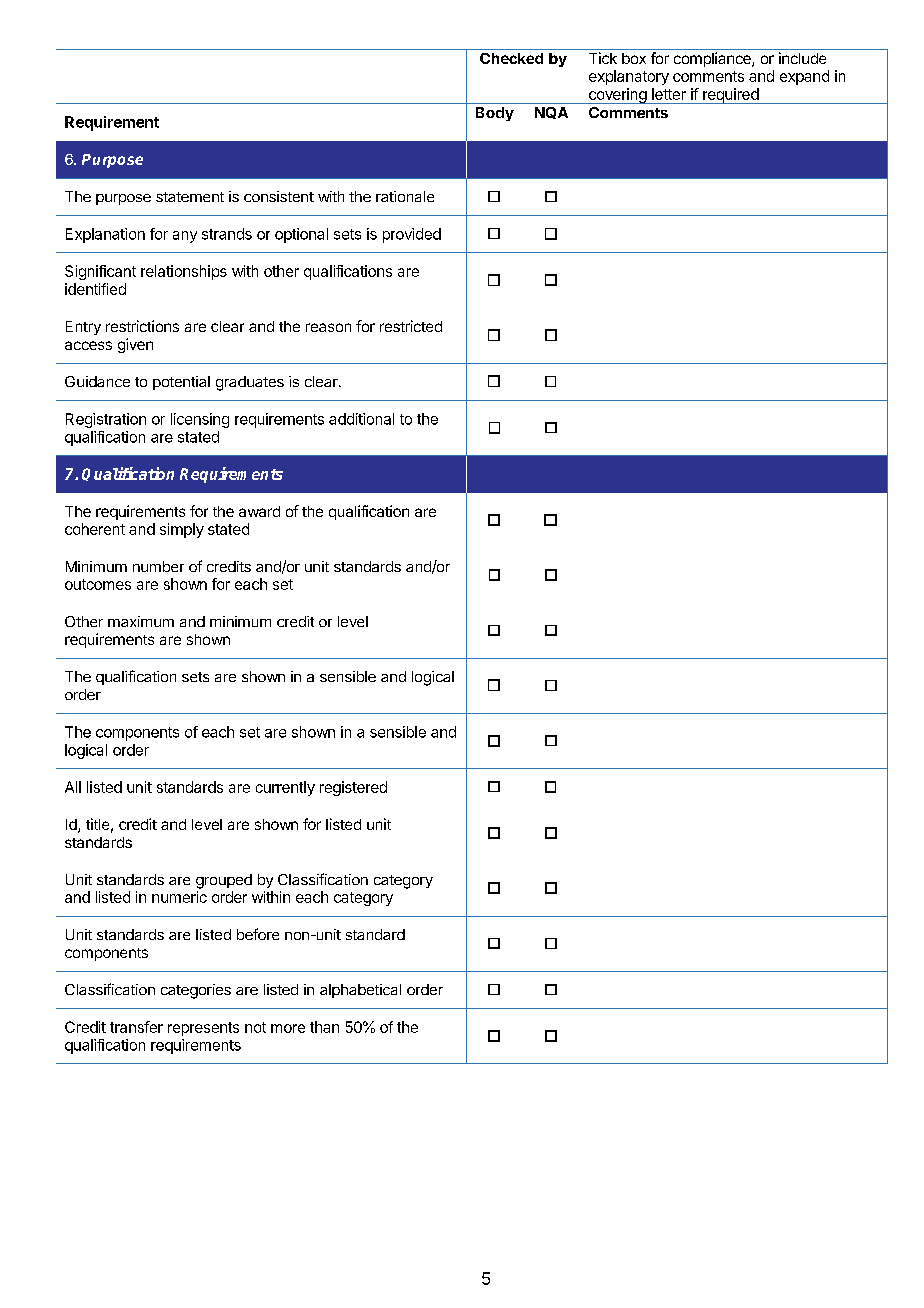  What do you see at coordinates (190, 197) in the screenshot?
I see `statement` at bounding box center [190, 197].
